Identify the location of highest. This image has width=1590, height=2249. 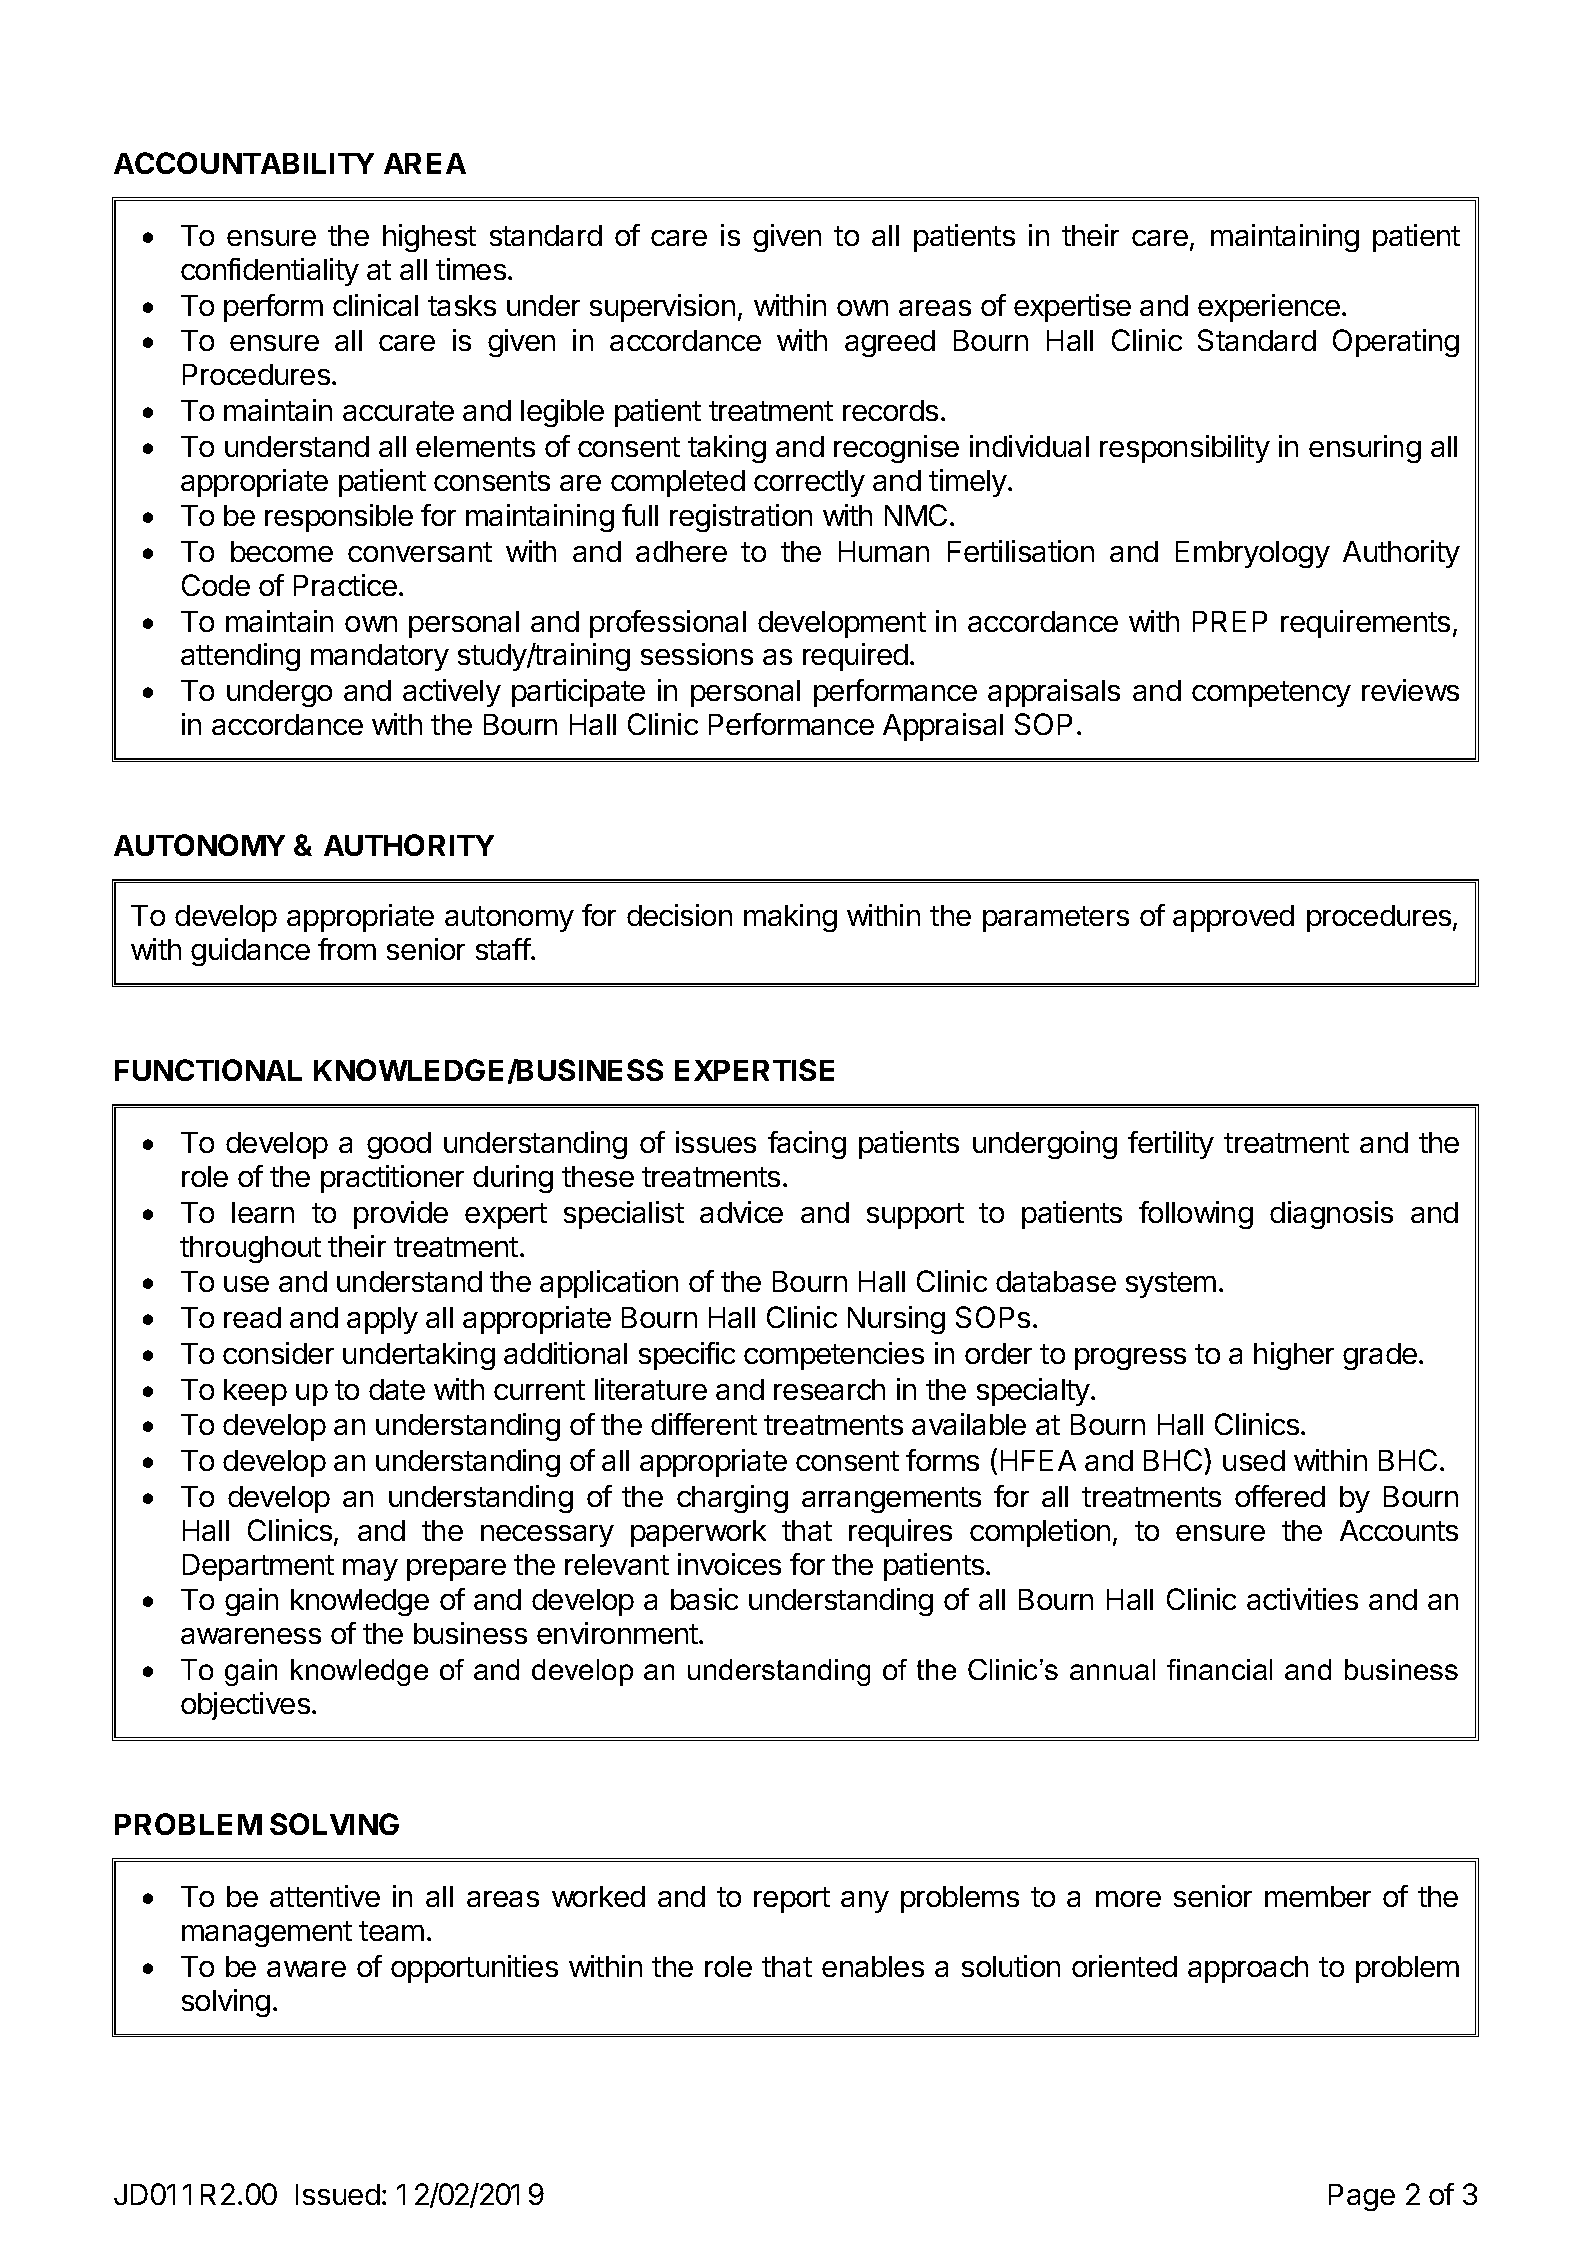
(429, 238).
